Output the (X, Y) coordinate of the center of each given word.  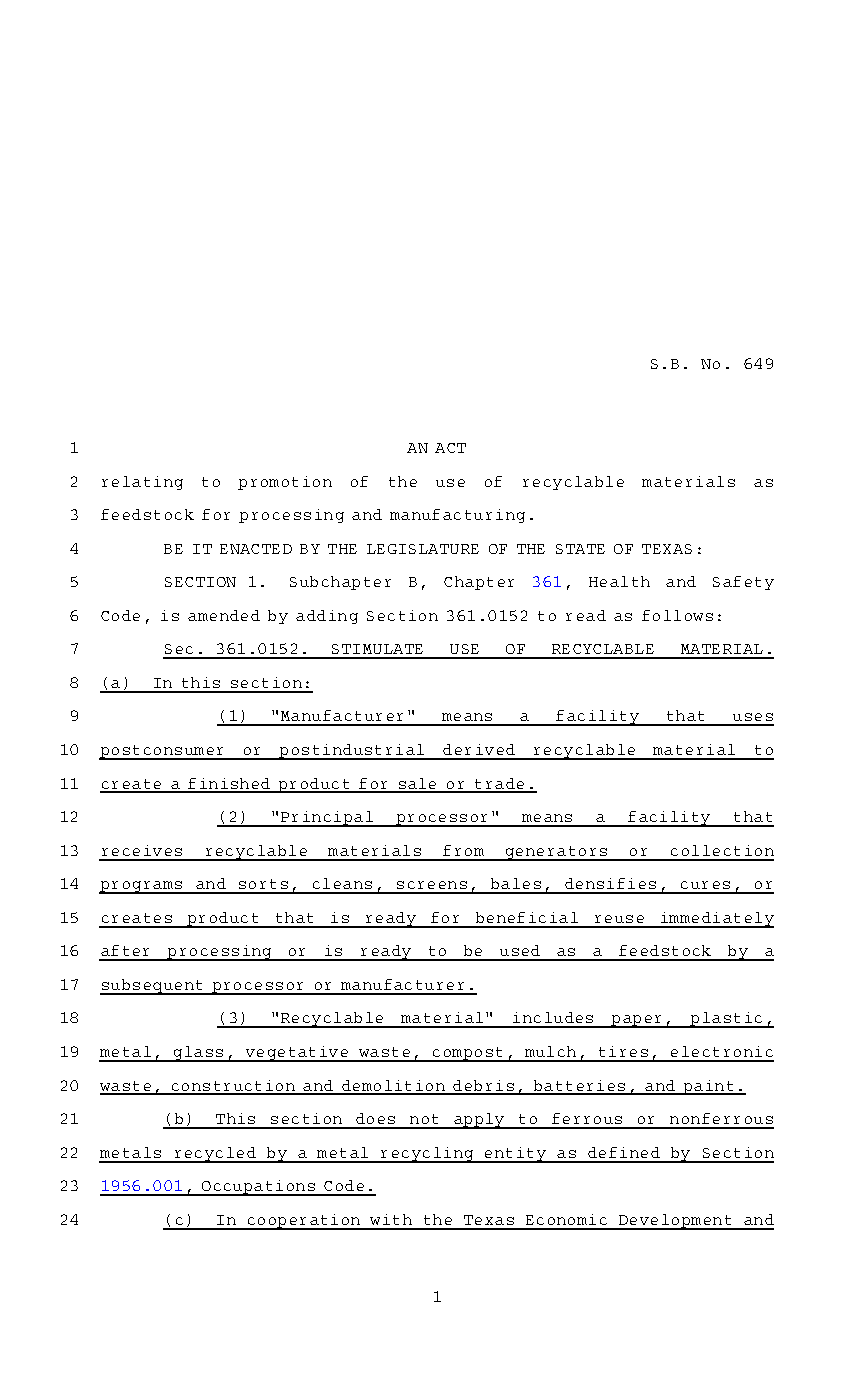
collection (722, 850)
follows (677, 615)
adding (327, 617)
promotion (285, 483)
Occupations (258, 1188)
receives (142, 850)
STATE (580, 549)
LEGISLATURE (423, 549)
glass (198, 1054)
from (463, 850)
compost (468, 1054)
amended (224, 615)
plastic (726, 1020)
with (391, 1219)
